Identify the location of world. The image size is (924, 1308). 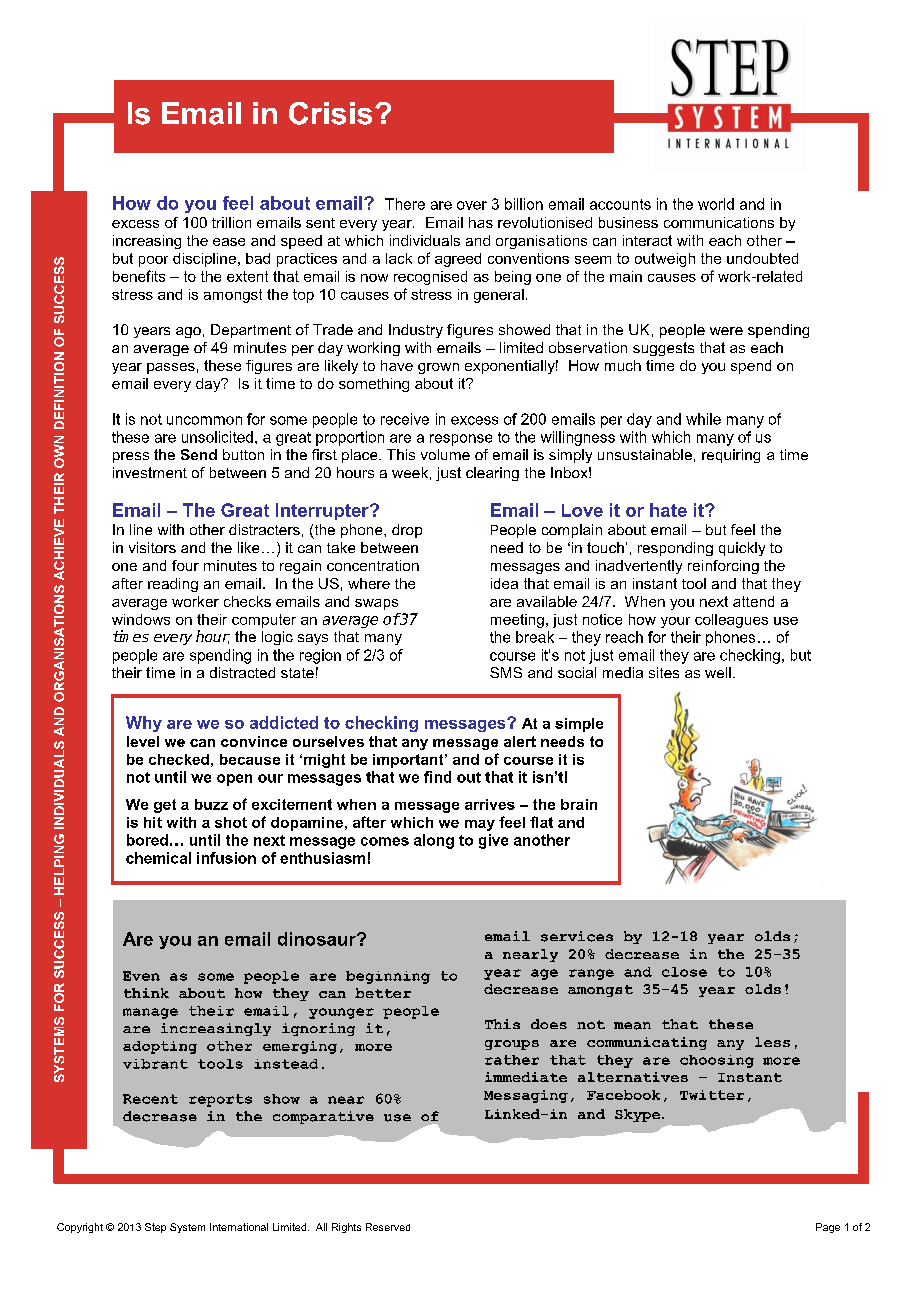
(716, 204).
